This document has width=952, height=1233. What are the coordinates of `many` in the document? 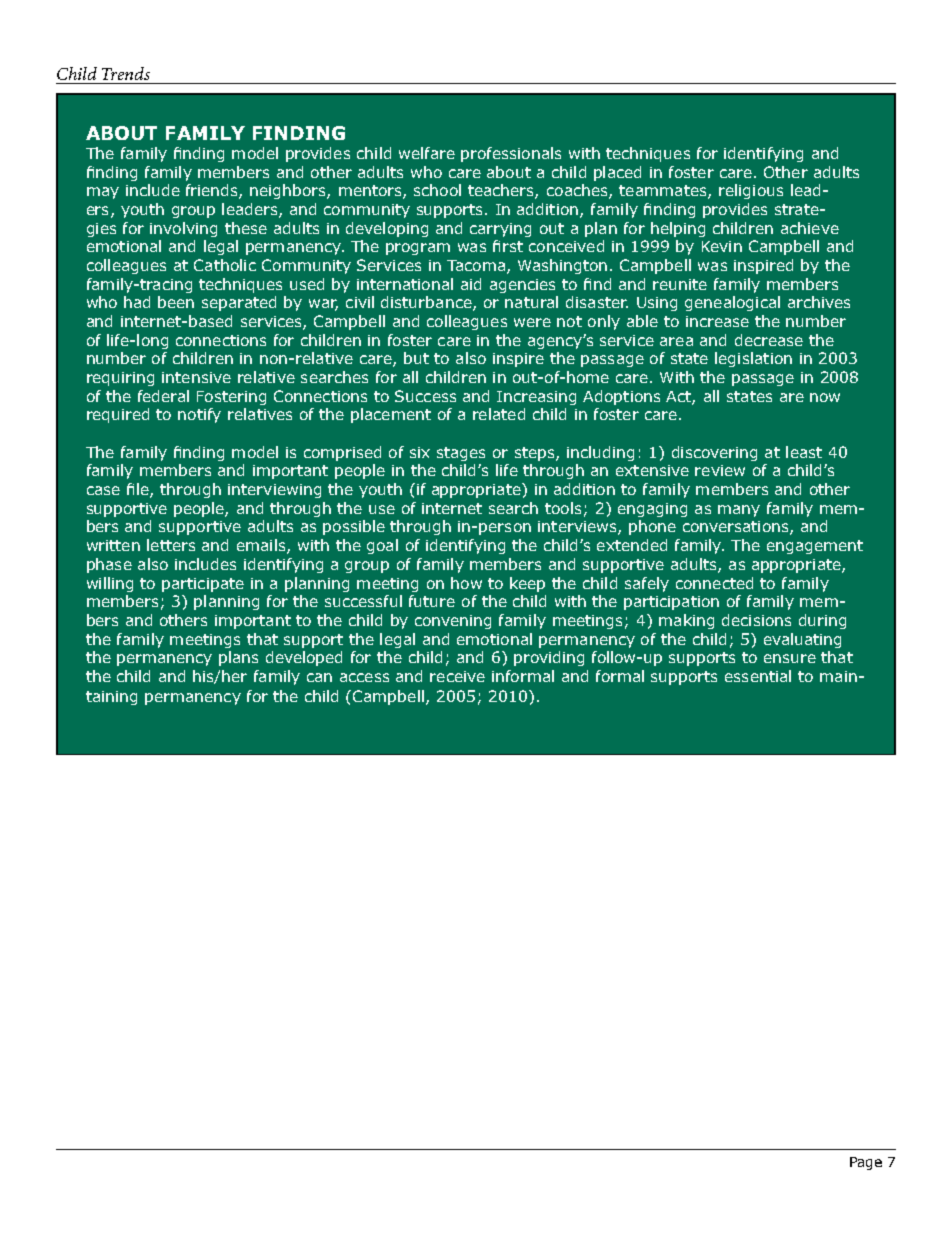 It's located at (739, 511).
